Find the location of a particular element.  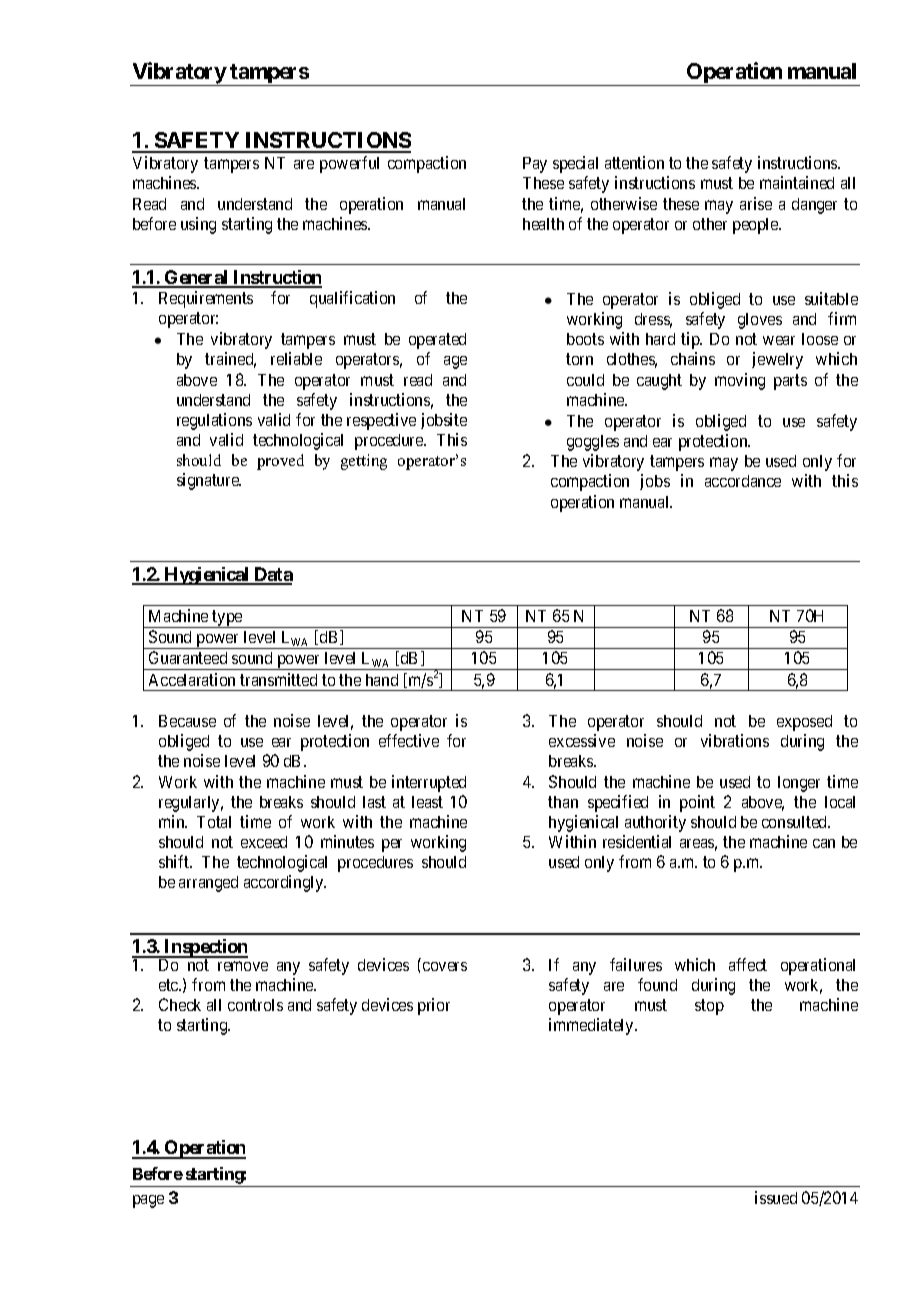

exposed is located at coordinates (804, 723).
